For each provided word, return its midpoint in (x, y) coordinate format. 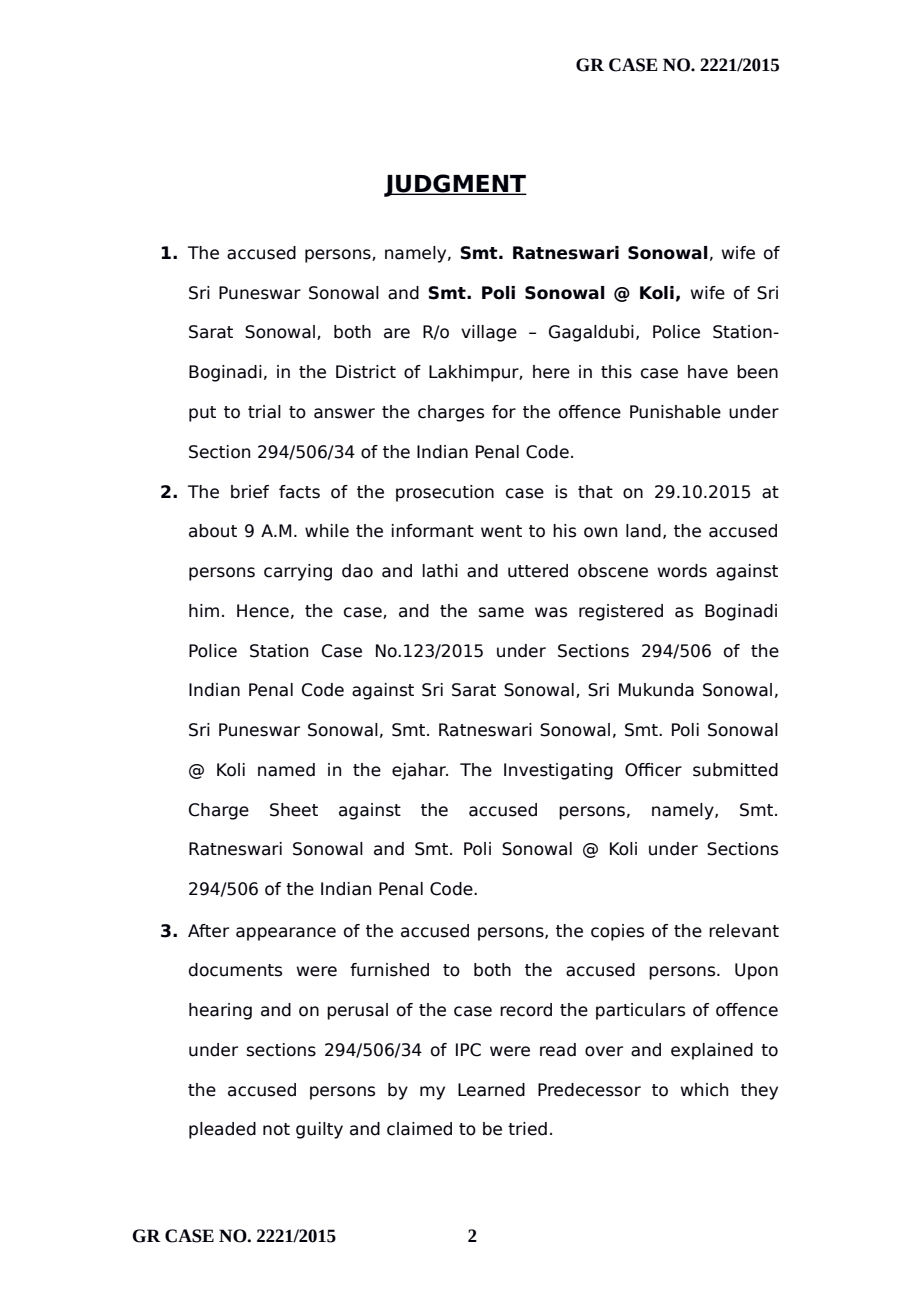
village (489, 333)
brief (250, 492)
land (643, 531)
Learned (491, 1090)
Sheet (294, 810)
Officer (653, 770)
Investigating (558, 771)
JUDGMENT (455, 185)
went (501, 531)
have (708, 372)
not (276, 1129)
